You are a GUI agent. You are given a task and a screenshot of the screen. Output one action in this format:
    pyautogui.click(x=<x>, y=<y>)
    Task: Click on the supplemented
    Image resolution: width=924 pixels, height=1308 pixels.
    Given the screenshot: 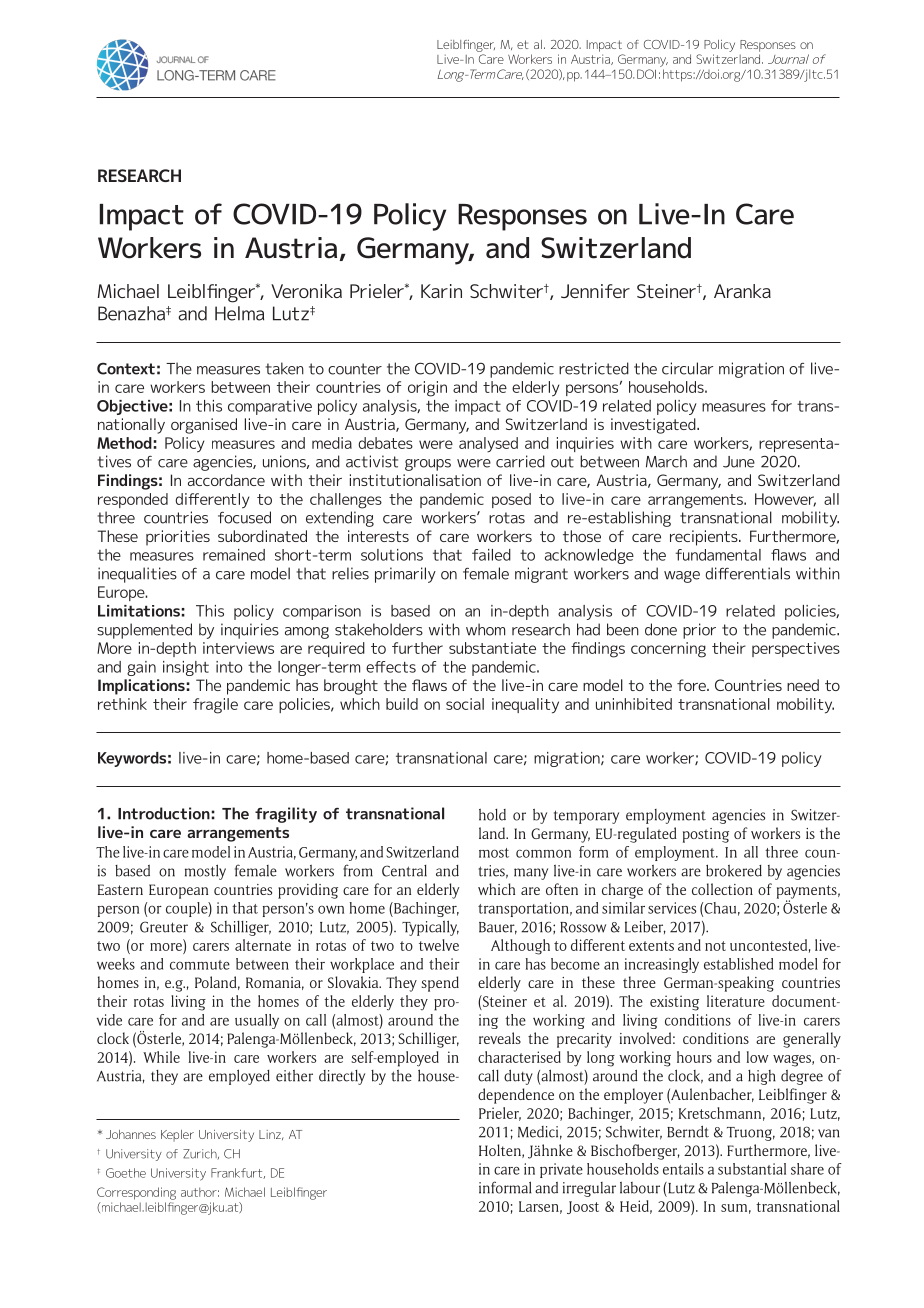 What is the action you would take?
    pyautogui.click(x=144, y=631)
